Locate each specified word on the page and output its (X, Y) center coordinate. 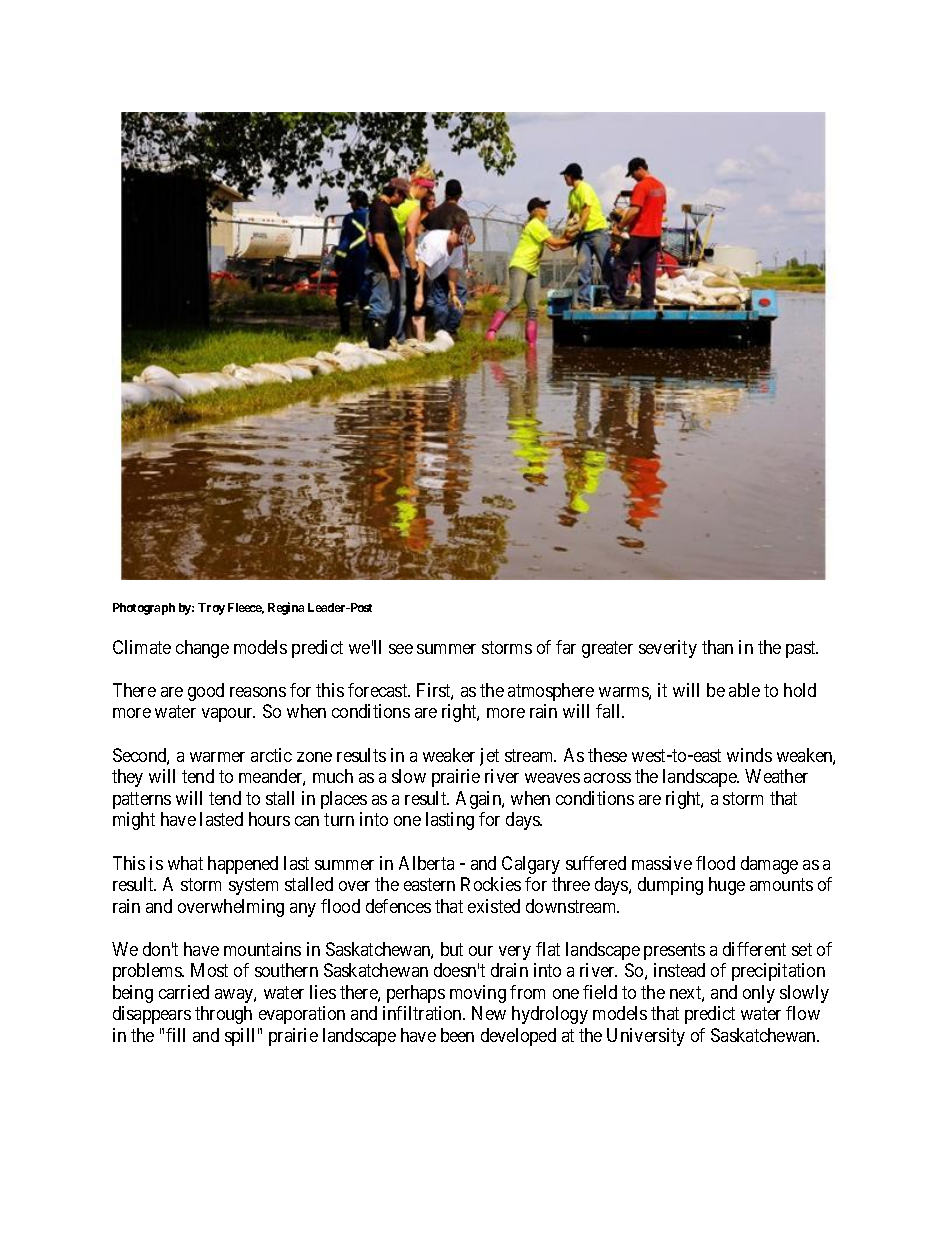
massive (662, 863)
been (457, 1035)
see (401, 649)
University (646, 1037)
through (223, 1015)
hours (269, 819)
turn (339, 819)
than (717, 647)
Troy (211, 609)
